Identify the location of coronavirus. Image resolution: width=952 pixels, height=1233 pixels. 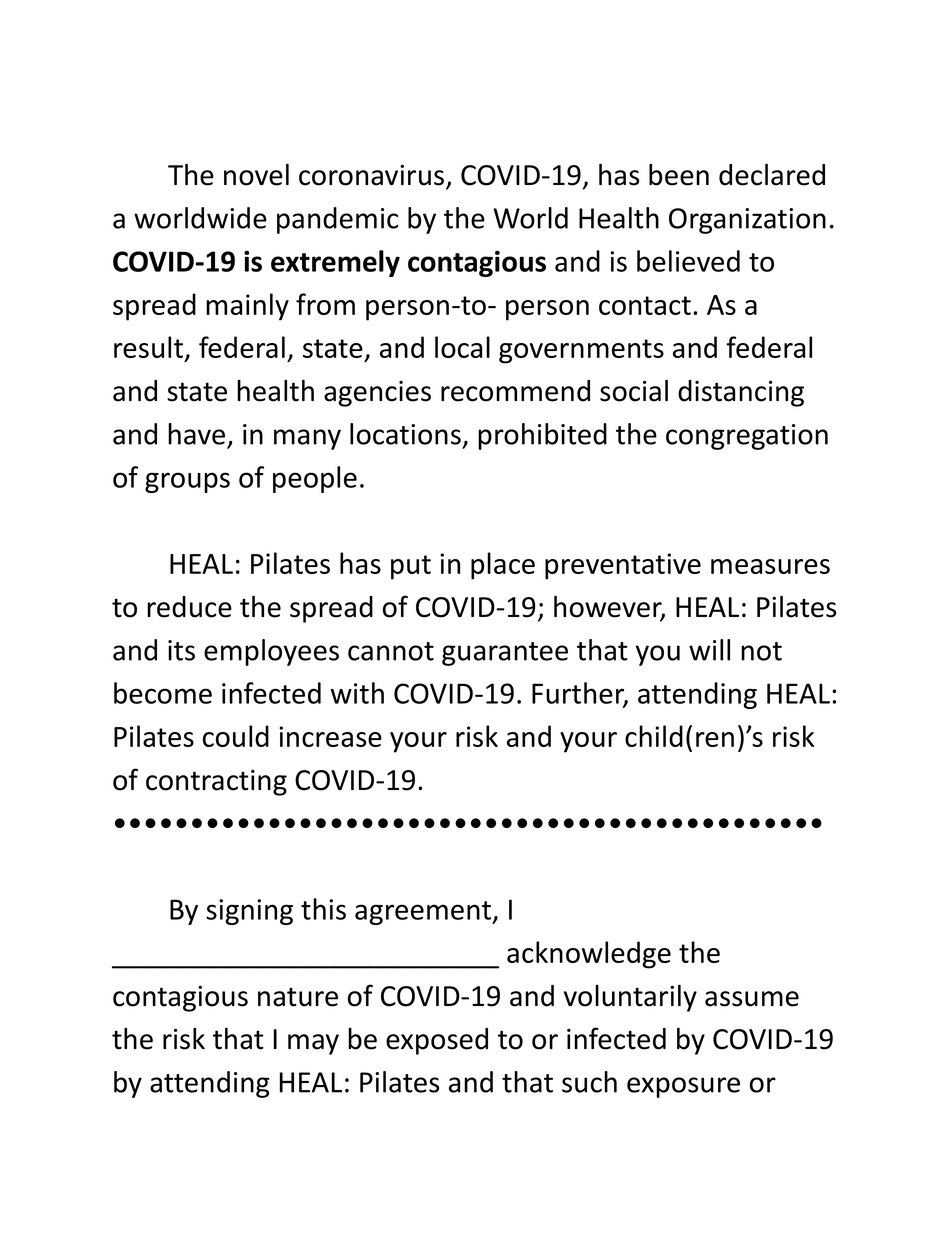
(371, 175).
